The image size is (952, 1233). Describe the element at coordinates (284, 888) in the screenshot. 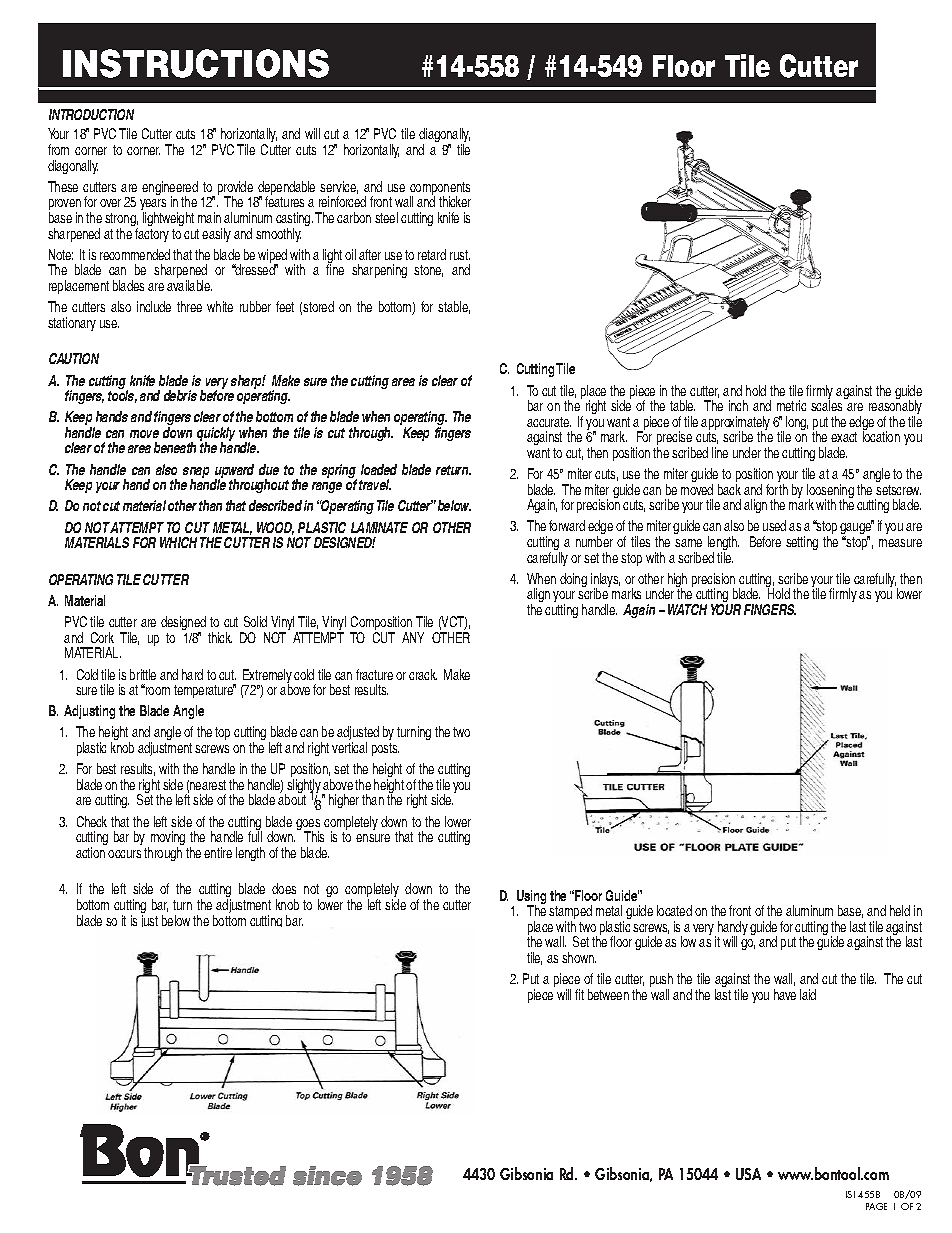

I see `does` at that location.
